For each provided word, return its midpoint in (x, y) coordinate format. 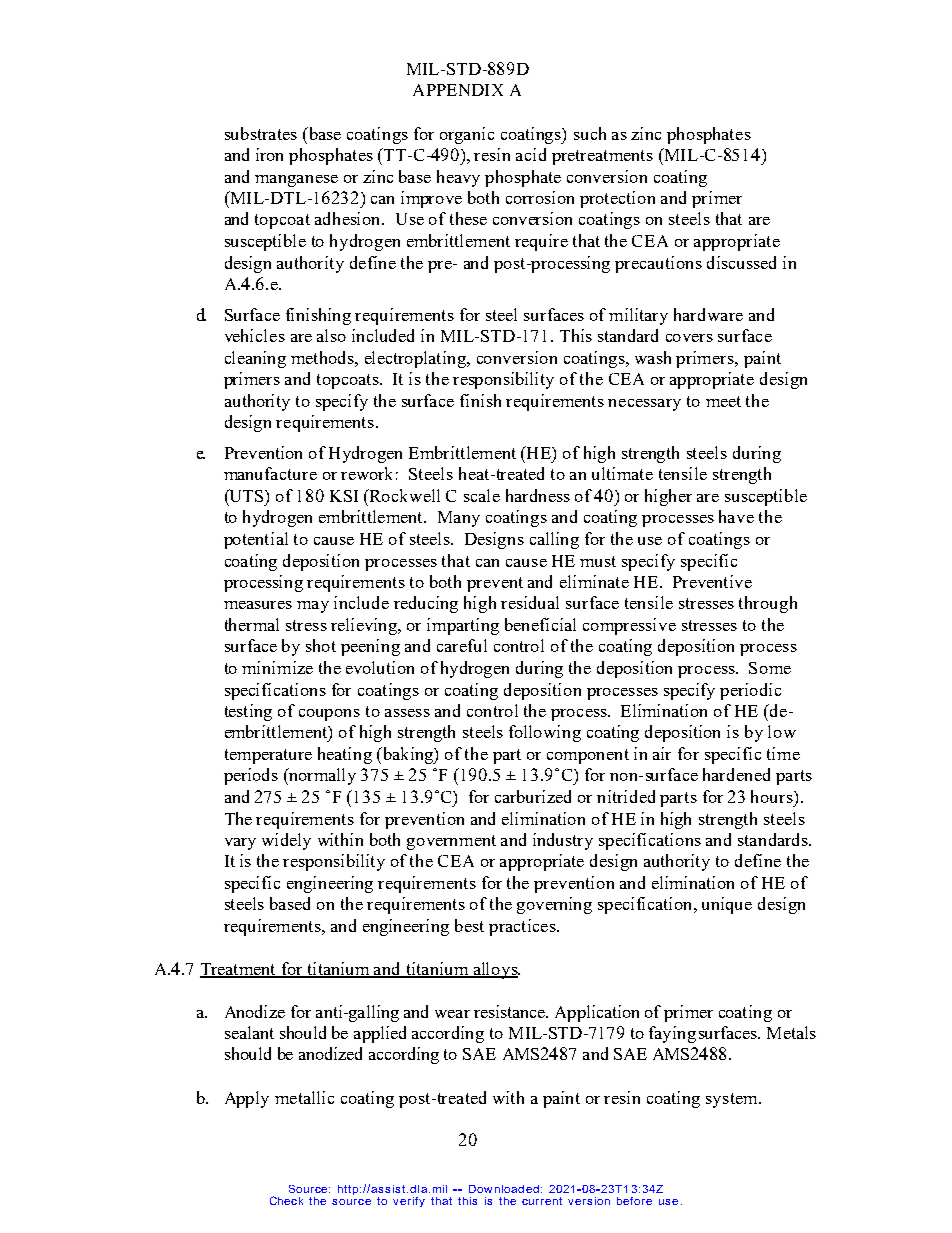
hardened (736, 774)
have (736, 516)
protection (617, 199)
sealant (249, 1032)
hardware (708, 314)
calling (554, 540)
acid (531, 154)
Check (286, 1200)
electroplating (417, 359)
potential (256, 540)
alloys (495, 970)
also (331, 335)
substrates (261, 133)
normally (321, 776)
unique (727, 905)
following (545, 733)
